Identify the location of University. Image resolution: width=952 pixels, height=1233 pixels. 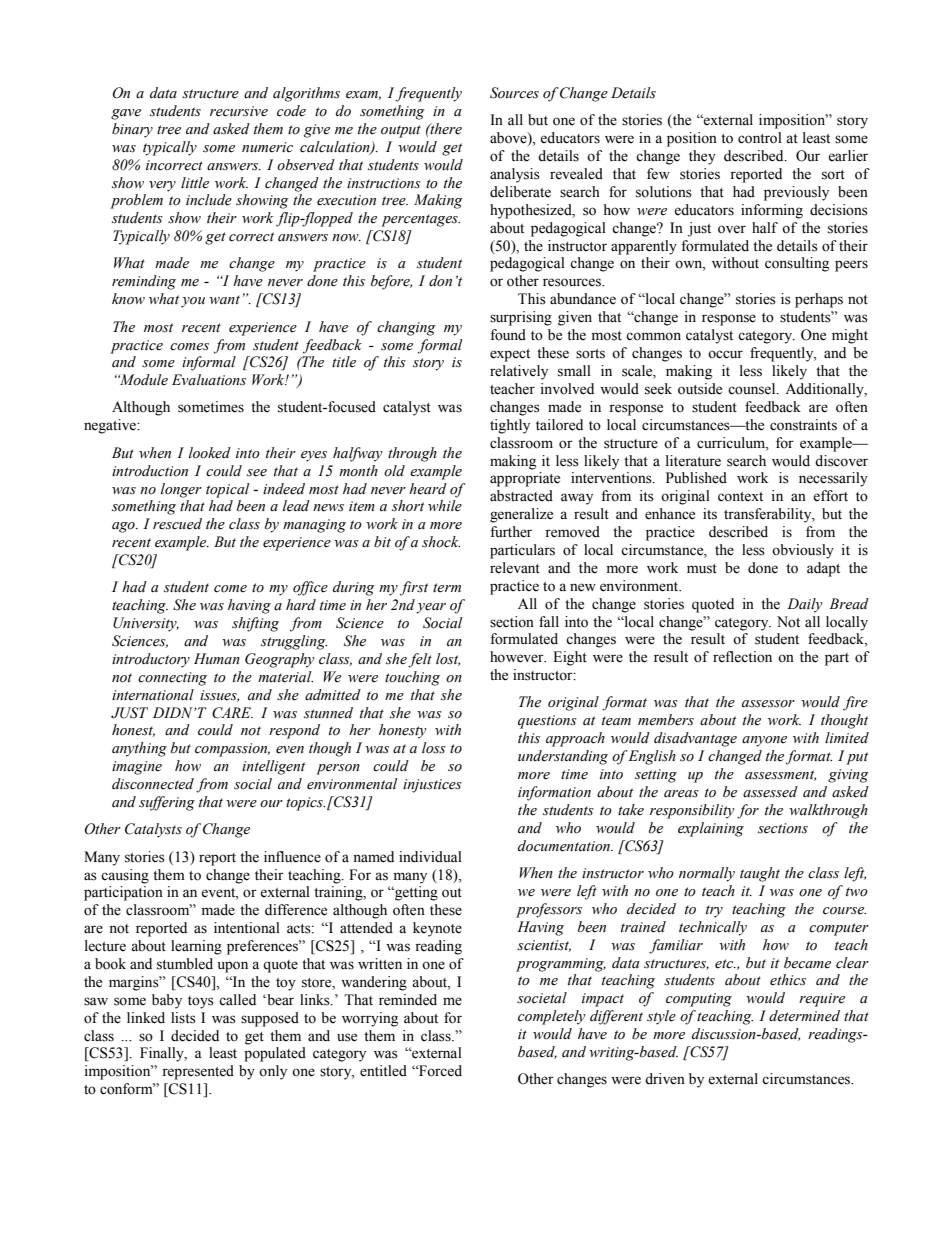
(146, 624).
